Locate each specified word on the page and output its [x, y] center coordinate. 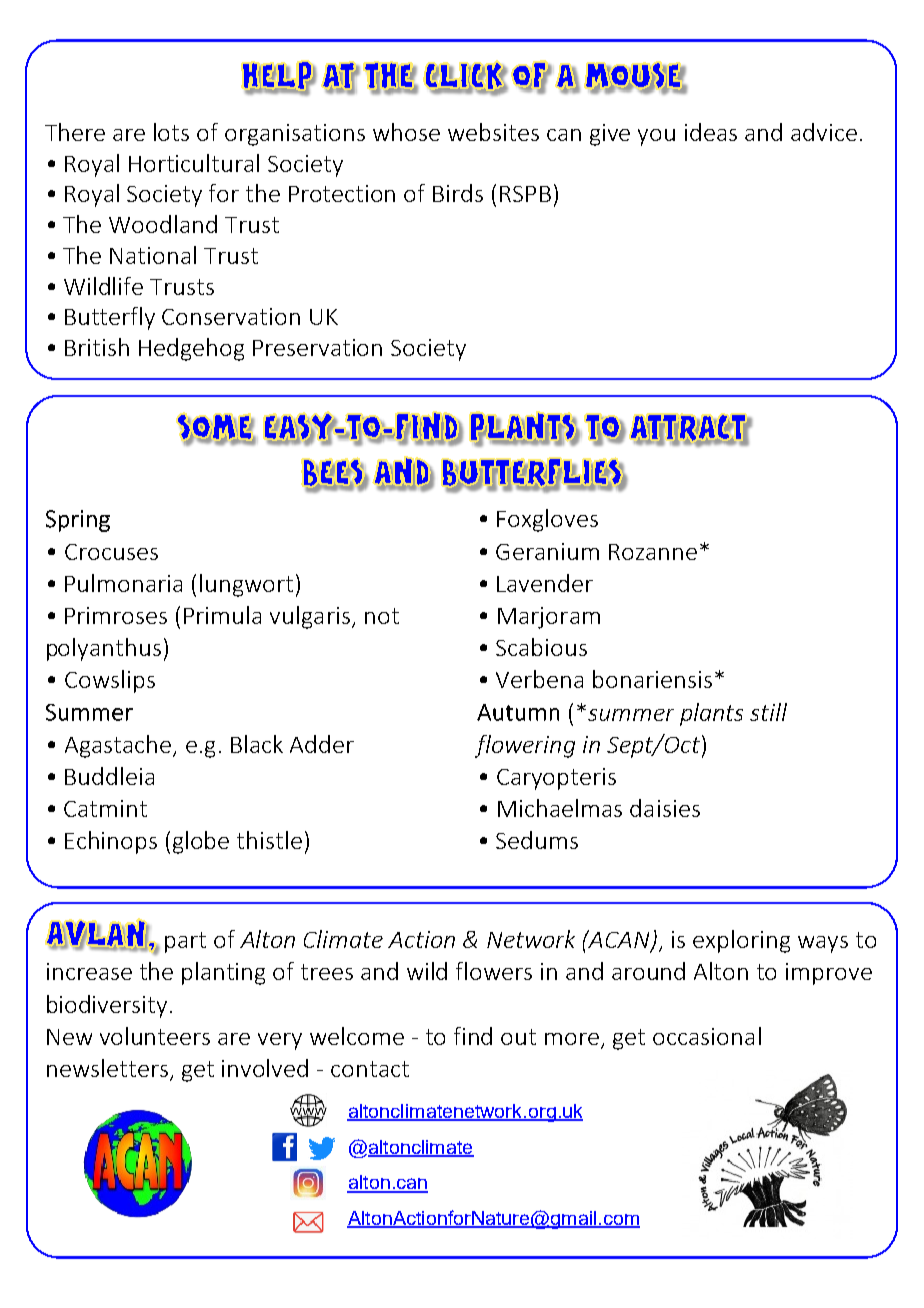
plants [711, 714]
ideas [711, 132]
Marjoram [549, 618]
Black [257, 744]
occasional [707, 1036]
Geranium [547, 551]
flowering [525, 746]
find [473, 1036]
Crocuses [111, 552]
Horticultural [194, 163]
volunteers [155, 1036]
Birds [458, 193]
